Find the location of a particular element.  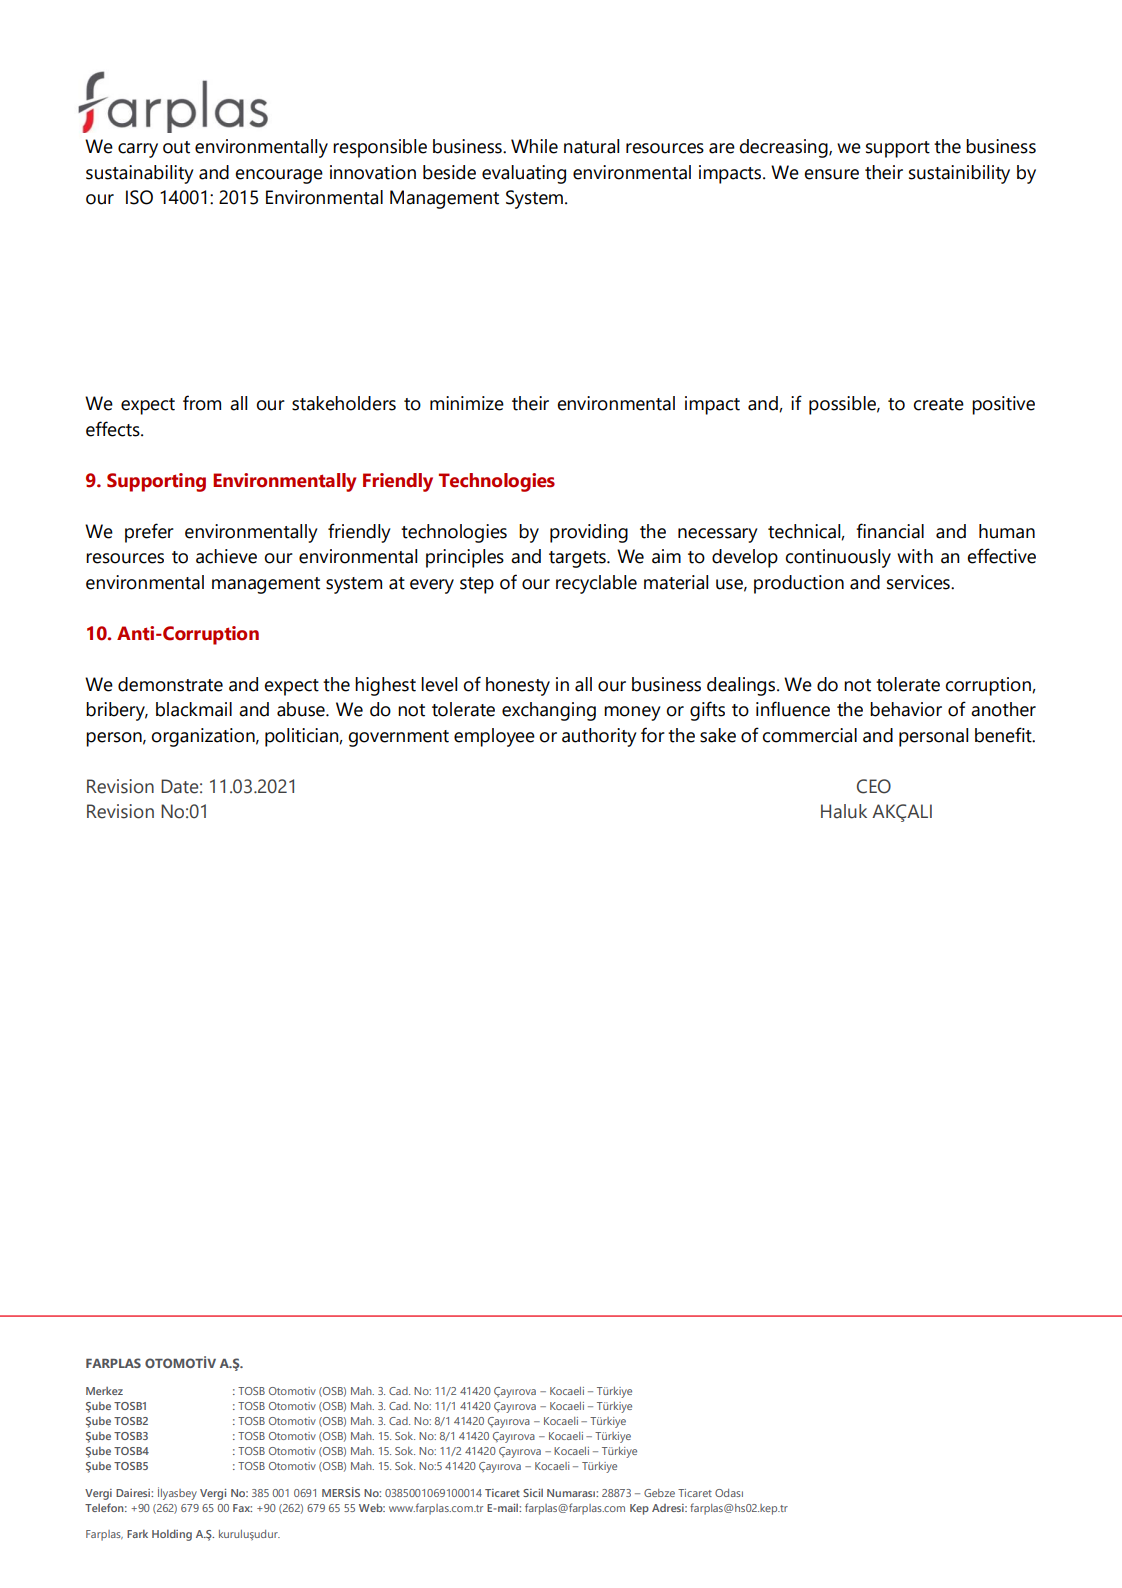

CEO is located at coordinates (874, 786).
